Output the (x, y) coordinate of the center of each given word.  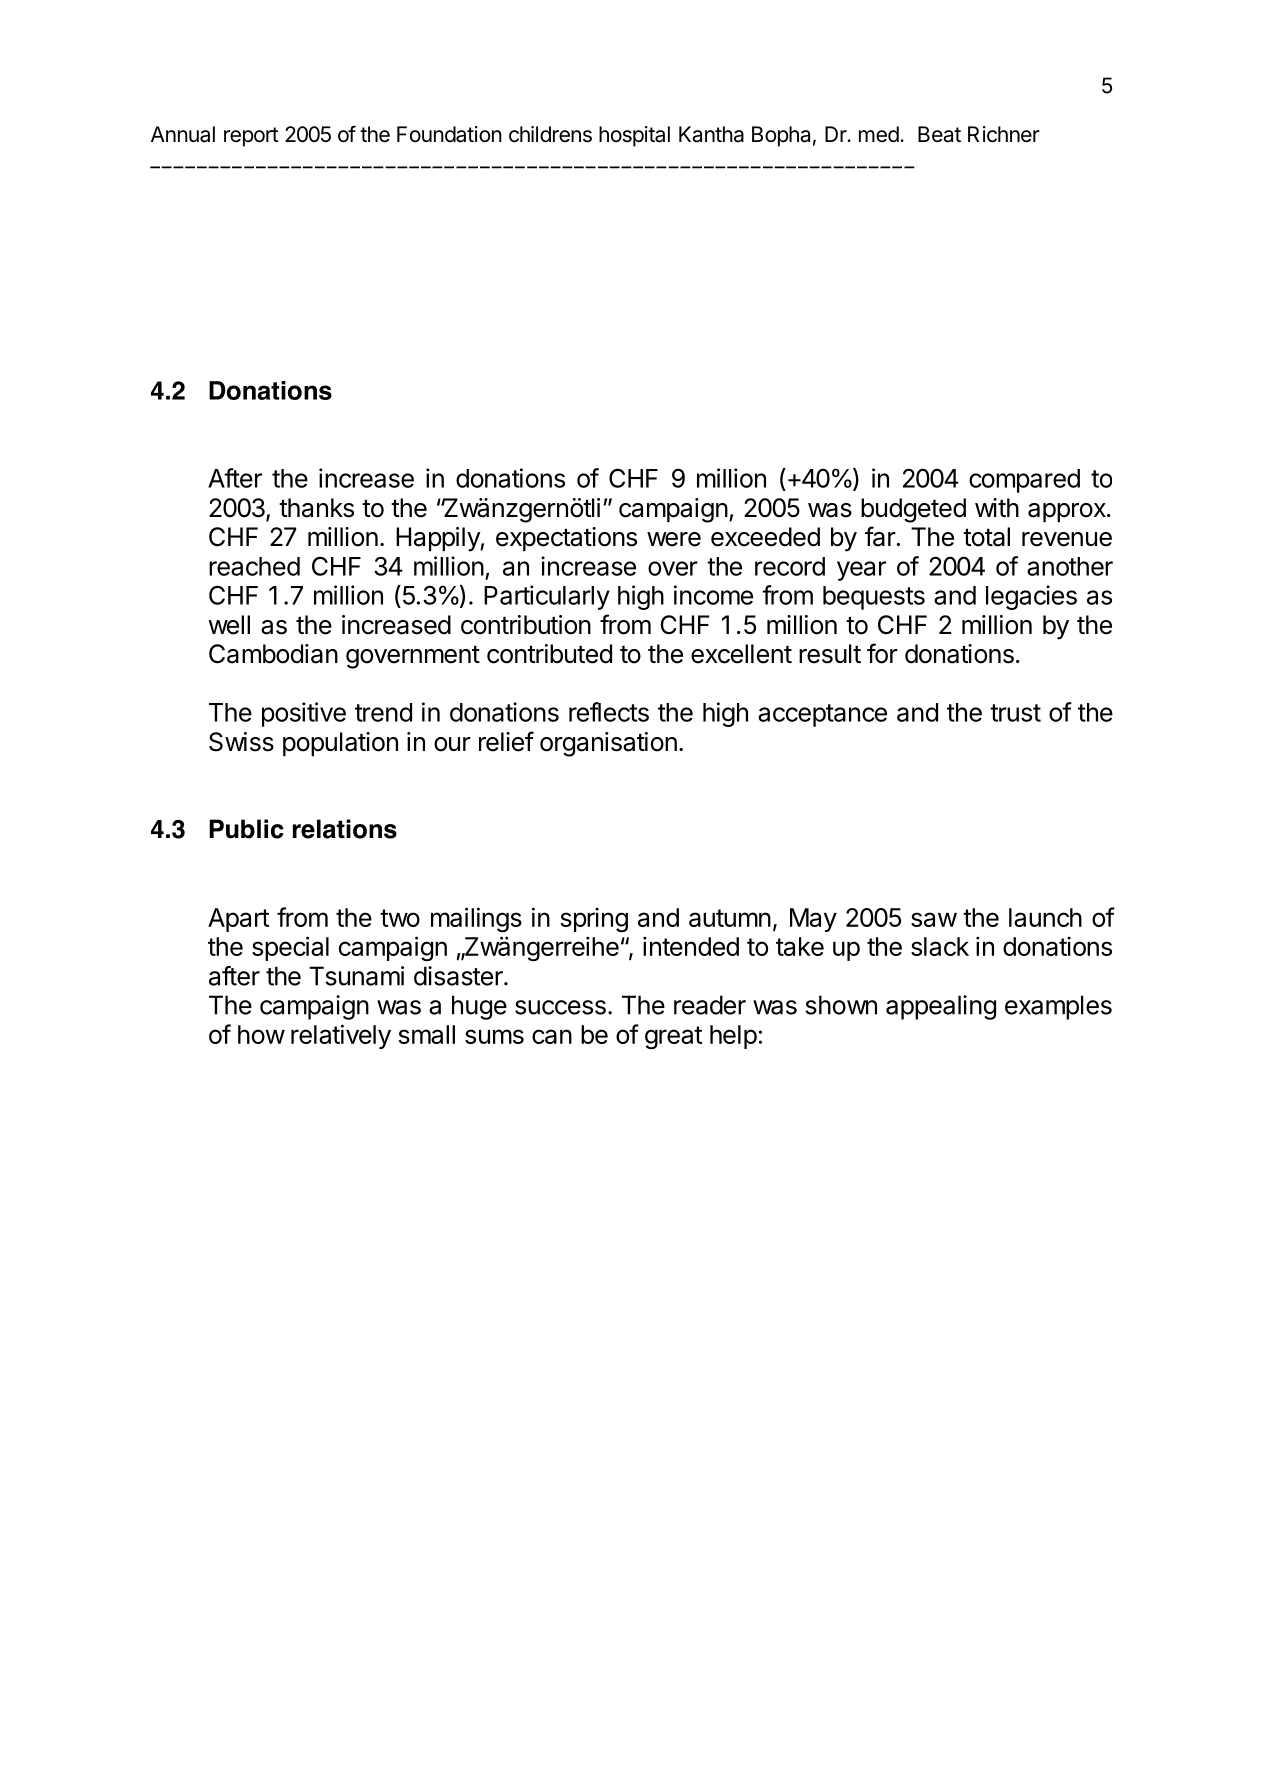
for (882, 653)
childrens (550, 134)
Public (246, 829)
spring (594, 920)
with (997, 507)
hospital (634, 136)
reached (254, 566)
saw (934, 919)
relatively (341, 1036)
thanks (316, 508)
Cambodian (273, 654)
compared (1024, 481)
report (251, 137)
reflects (609, 712)
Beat (939, 134)
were (674, 539)
